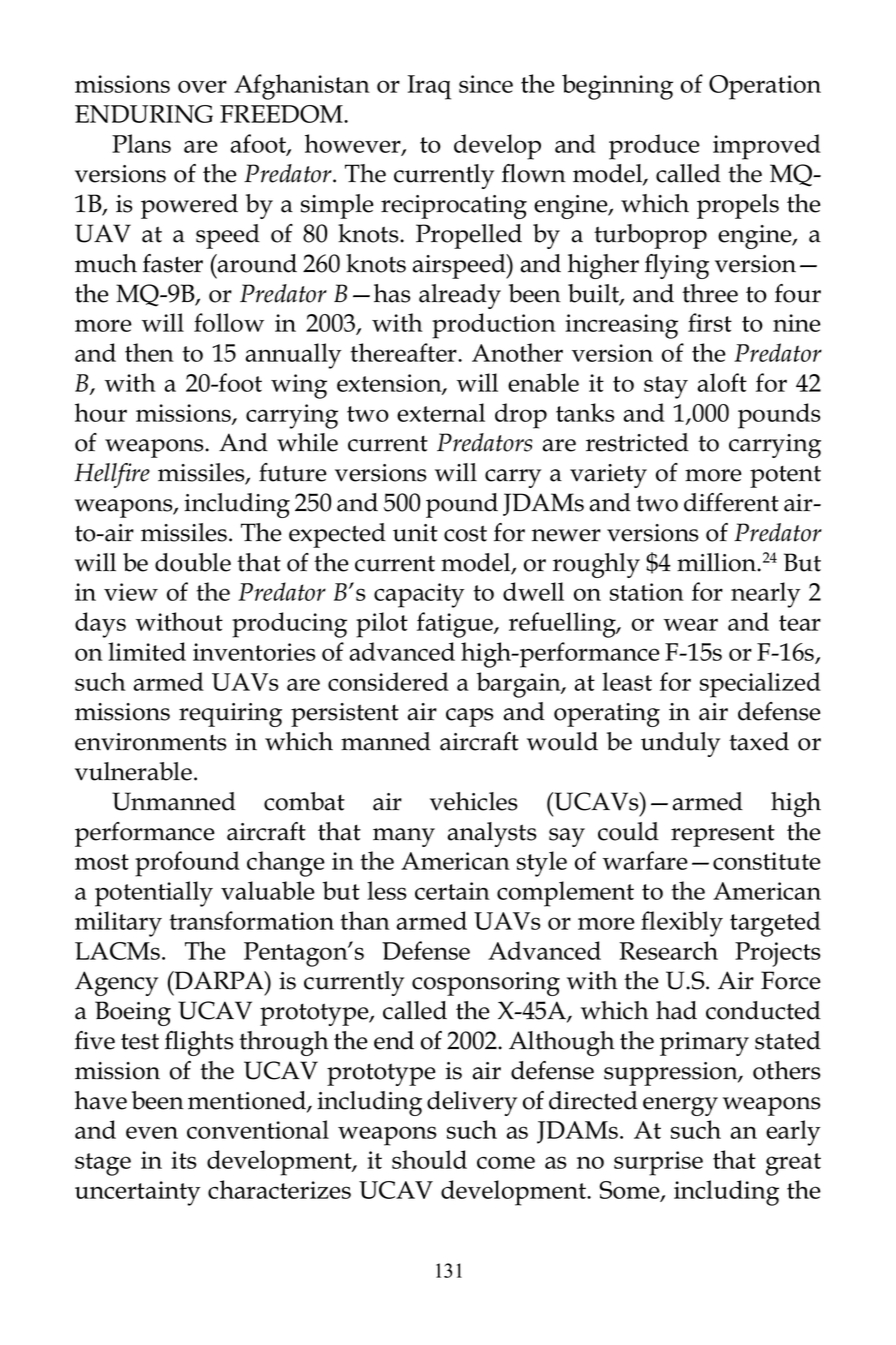 Image resolution: width=896 pixels, height=1345 pixels. Describe the element at coordinates (765, 87) in the screenshot. I see `Operation` at that location.
